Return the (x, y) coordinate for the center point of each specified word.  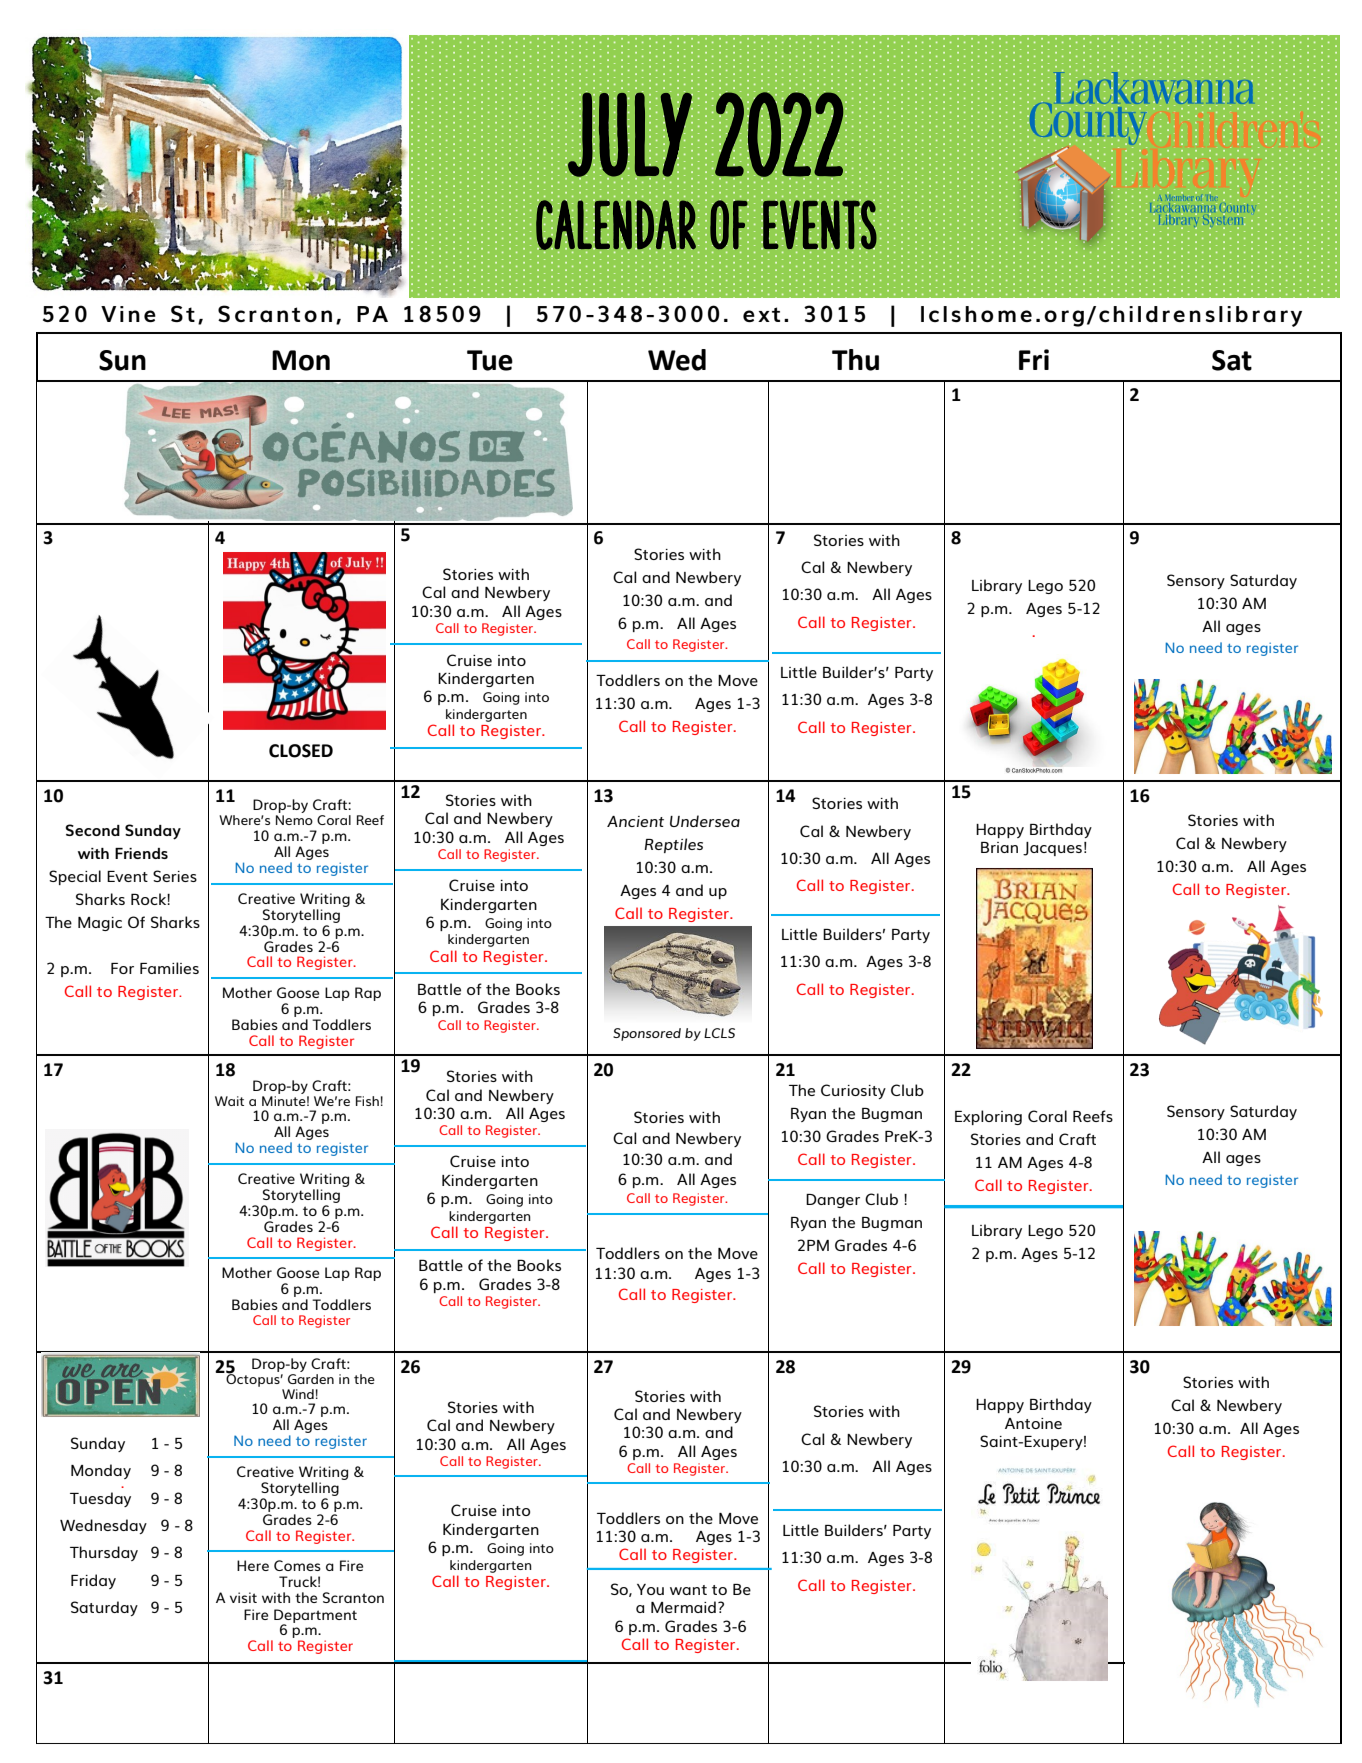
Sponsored (647, 1034)
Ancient (635, 821)
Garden (311, 1379)
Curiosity (853, 1091)
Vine (128, 314)
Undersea (705, 821)
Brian (999, 847)
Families (169, 968)
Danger (833, 1201)
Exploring (988, 1117)
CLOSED (301, 751)
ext (761, 314)
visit (243, 1597)
